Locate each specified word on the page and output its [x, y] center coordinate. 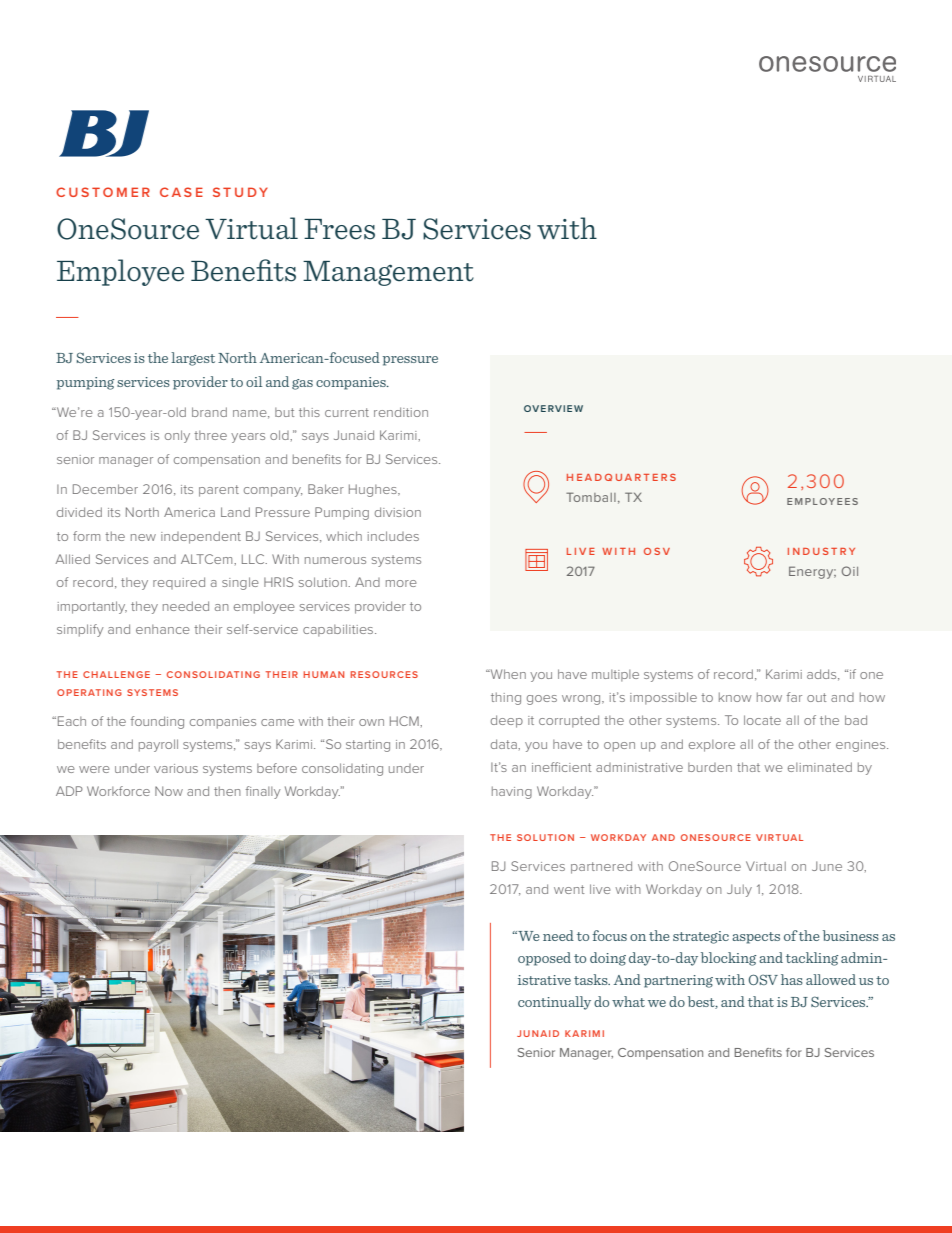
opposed [544, 959]
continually [554, 1003]
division [398, 512]
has [792, 979]
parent [219, 491]
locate [762, 720]
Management [388, 273]
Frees [339, 229]
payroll [158, 745]
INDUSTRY [821, 551]
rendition [401, 412]
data [505, 744]
